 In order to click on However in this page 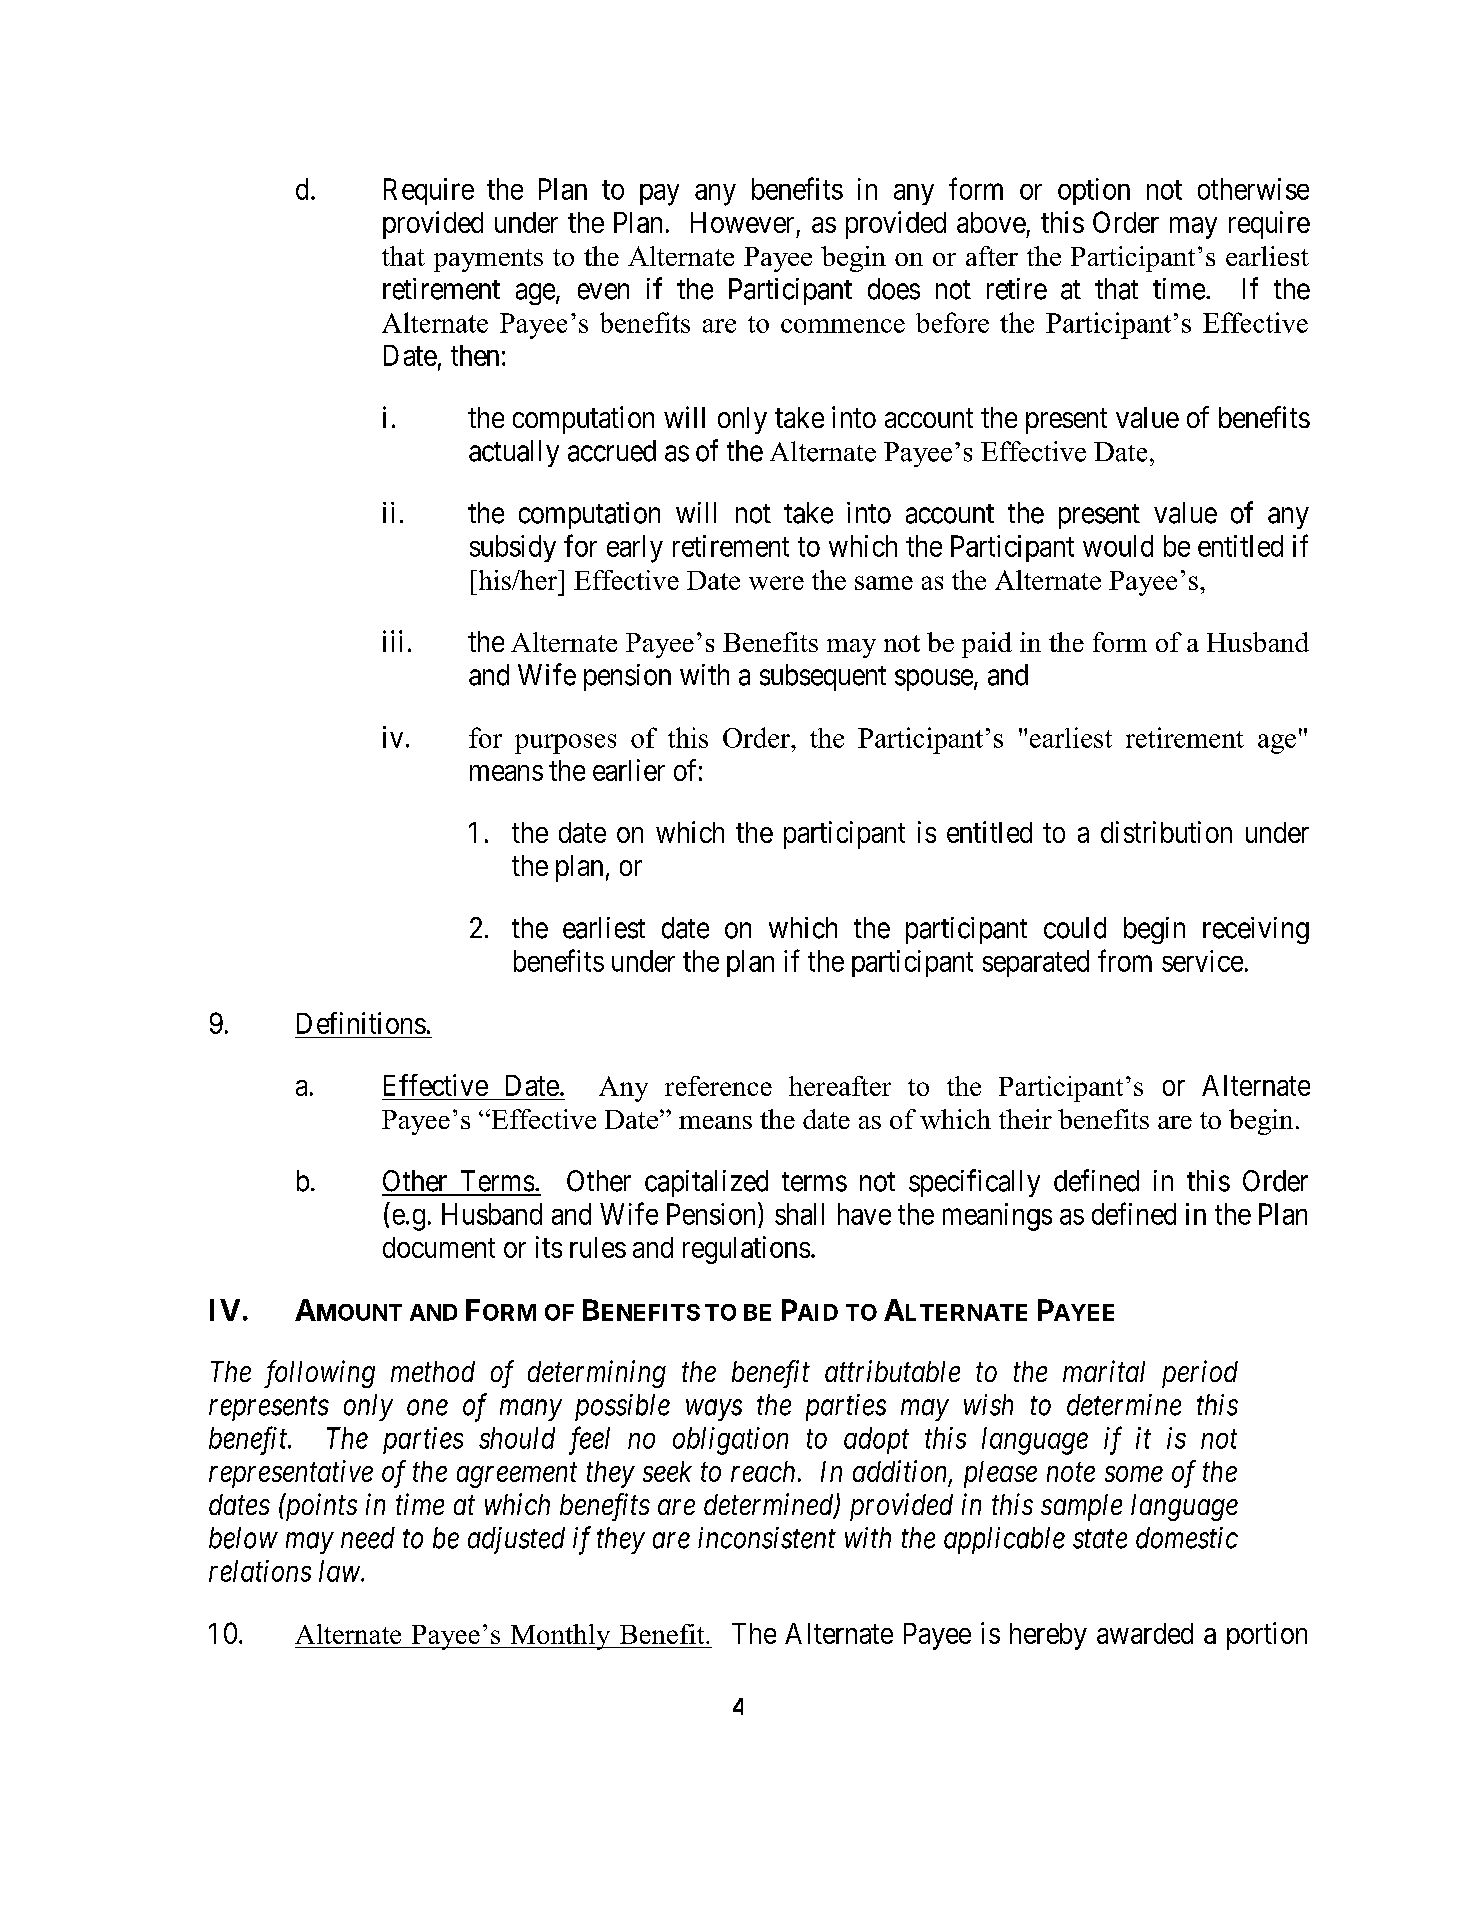, I will do `click(742, 222)`.
